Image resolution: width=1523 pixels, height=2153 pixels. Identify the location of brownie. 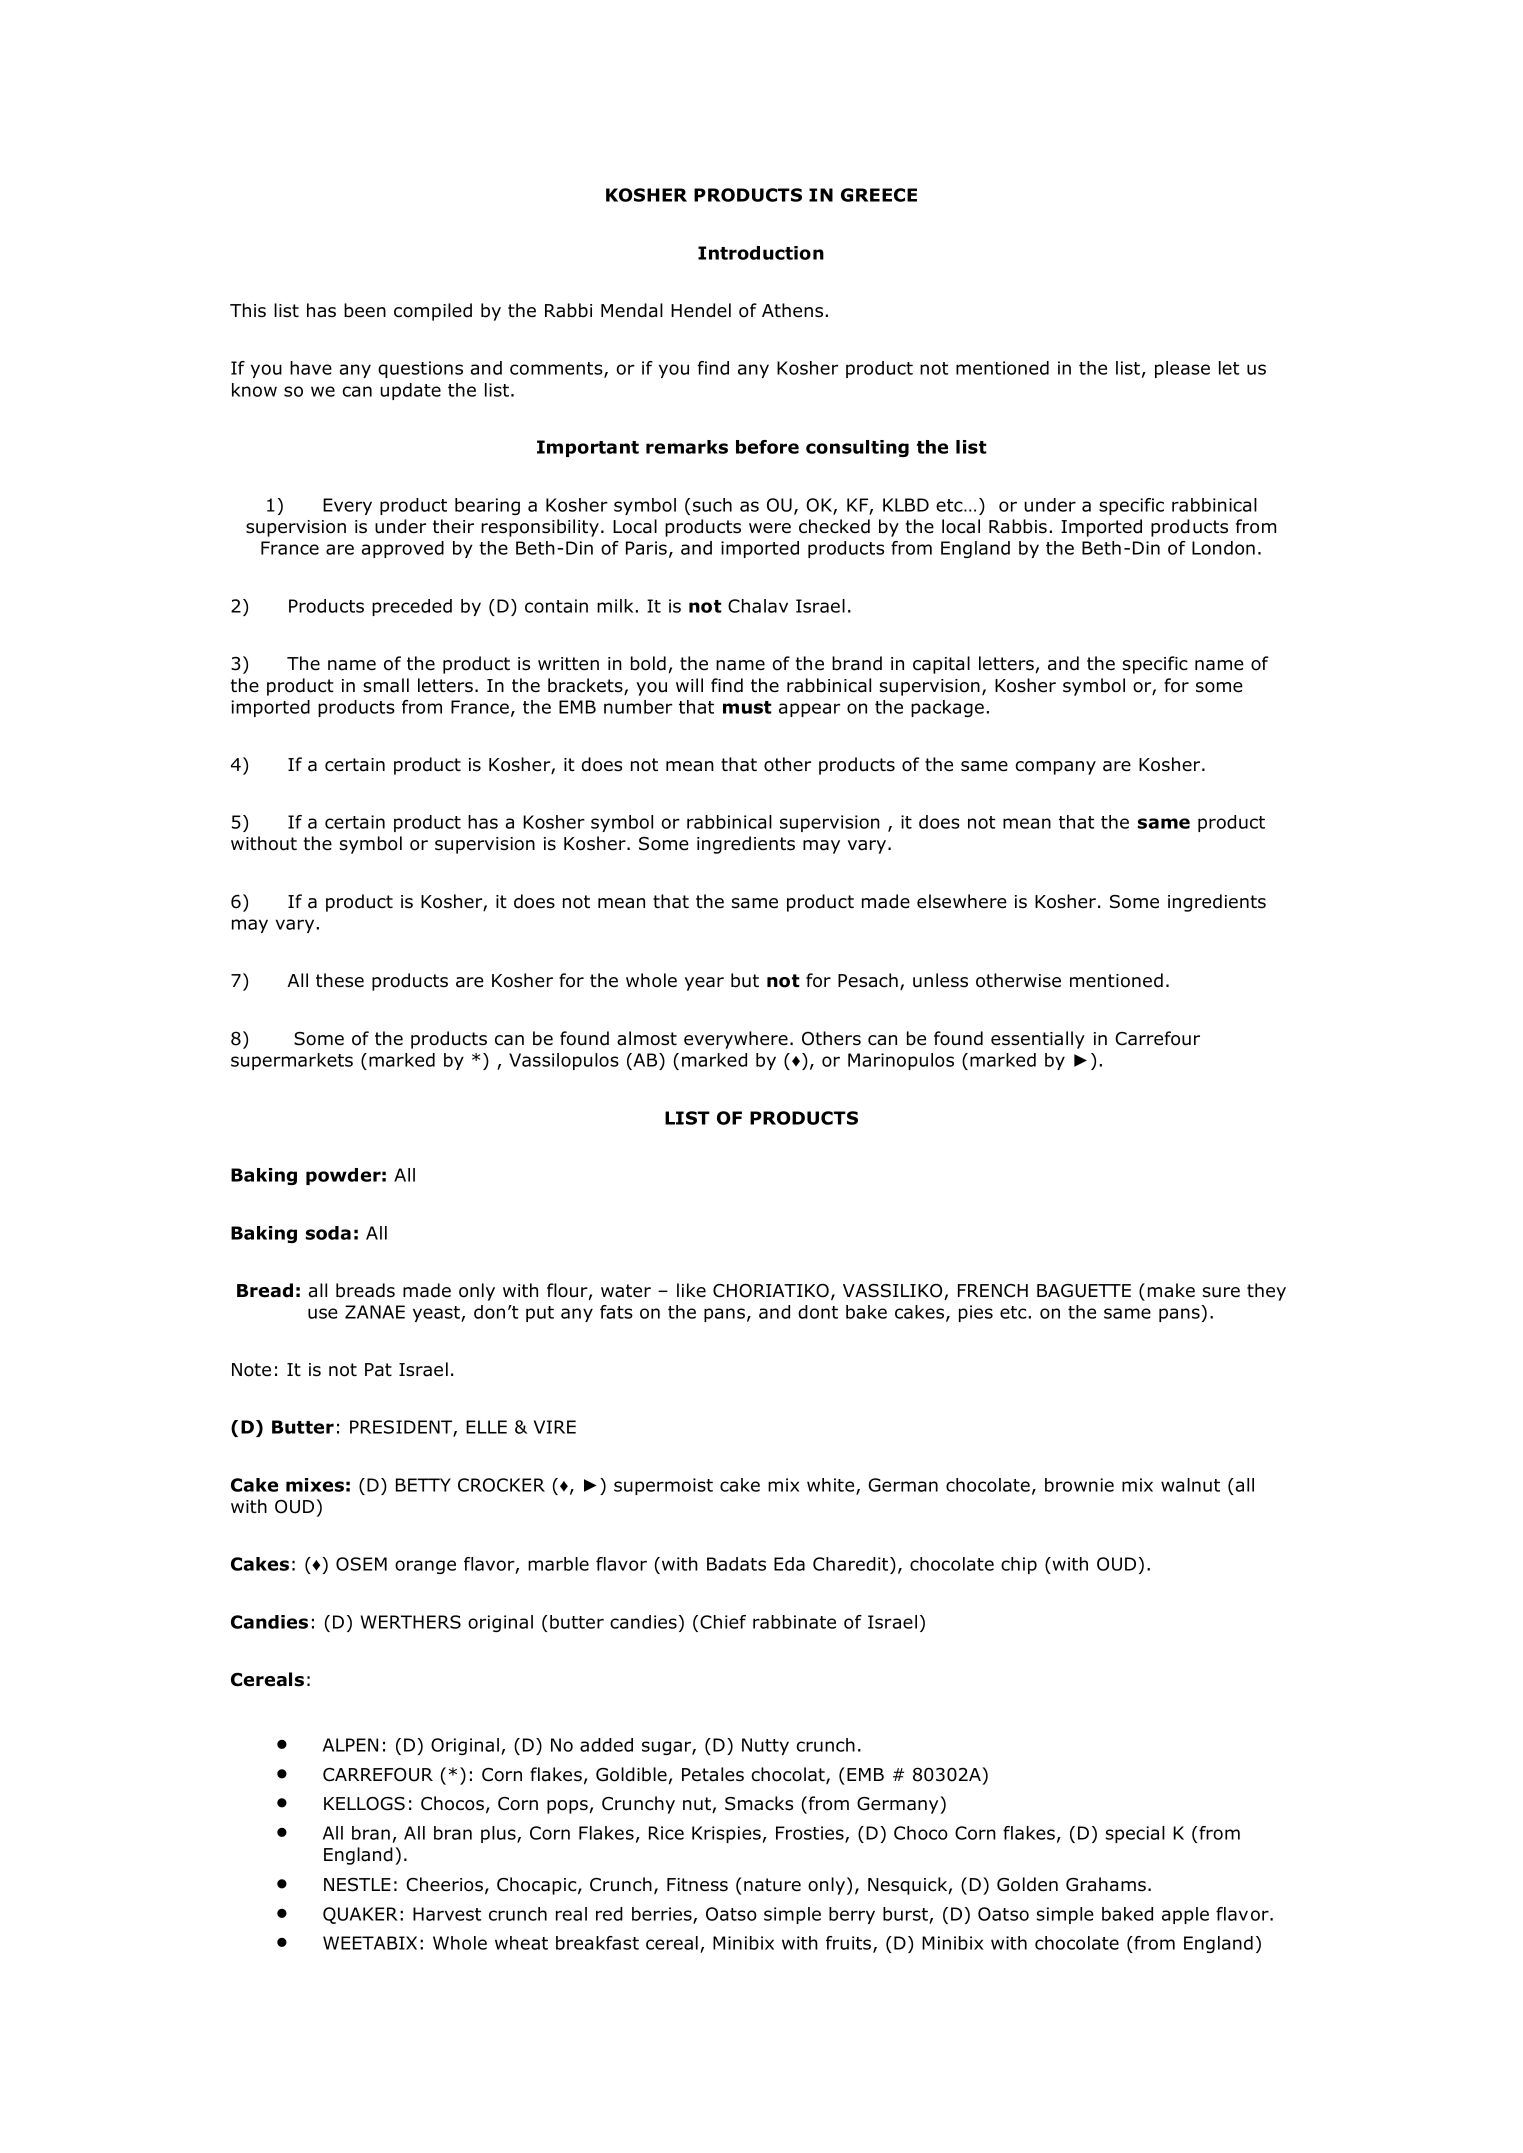
(1079, 1485).
